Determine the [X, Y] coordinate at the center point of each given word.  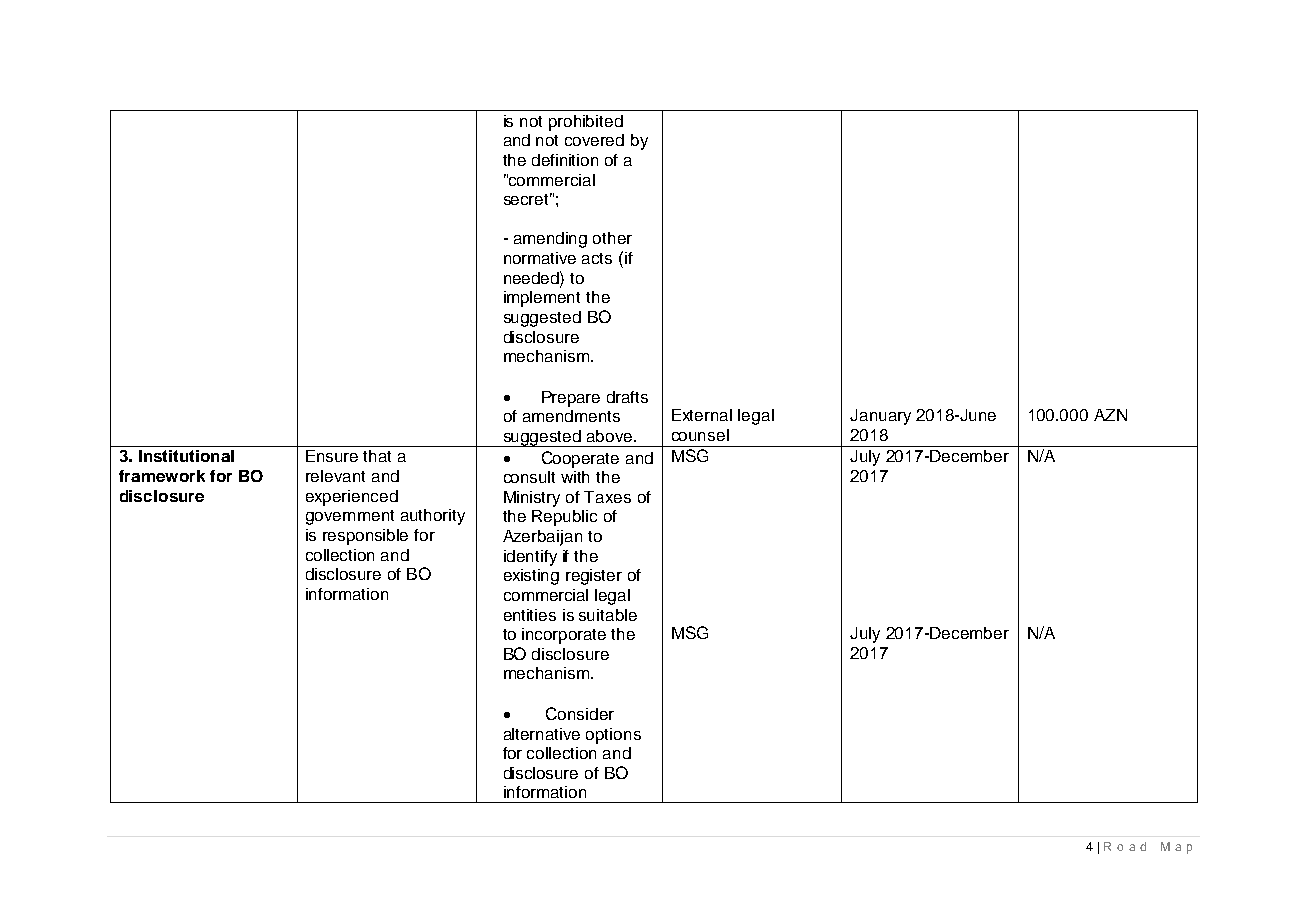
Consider [580, 713]
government [350, 517]
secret [528, 199]
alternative [542, 734]
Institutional [186, 456]
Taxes [607, 497]
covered [594, 140]
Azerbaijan [542, 538]
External [702, 415]
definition [565, 160]
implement [542, 299]
